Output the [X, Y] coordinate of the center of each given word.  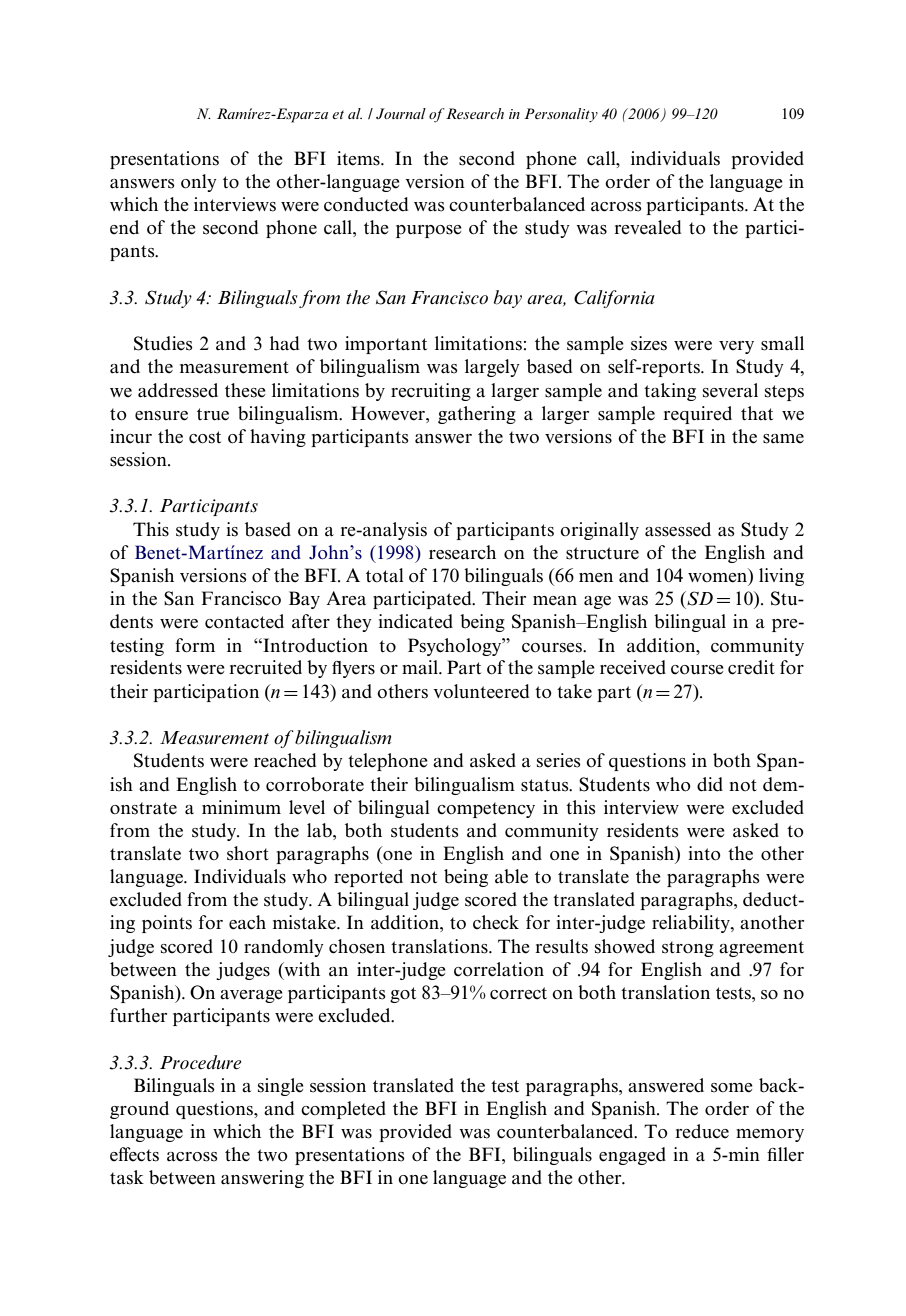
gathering [477, 415]
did [710, 784]
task [127, 1177]
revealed [647, 227]
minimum [241, 807]
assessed [678, 529]
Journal [401, 113]
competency [486, 810]
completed [343, 1110]
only [199, 183]
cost [205, 437]
